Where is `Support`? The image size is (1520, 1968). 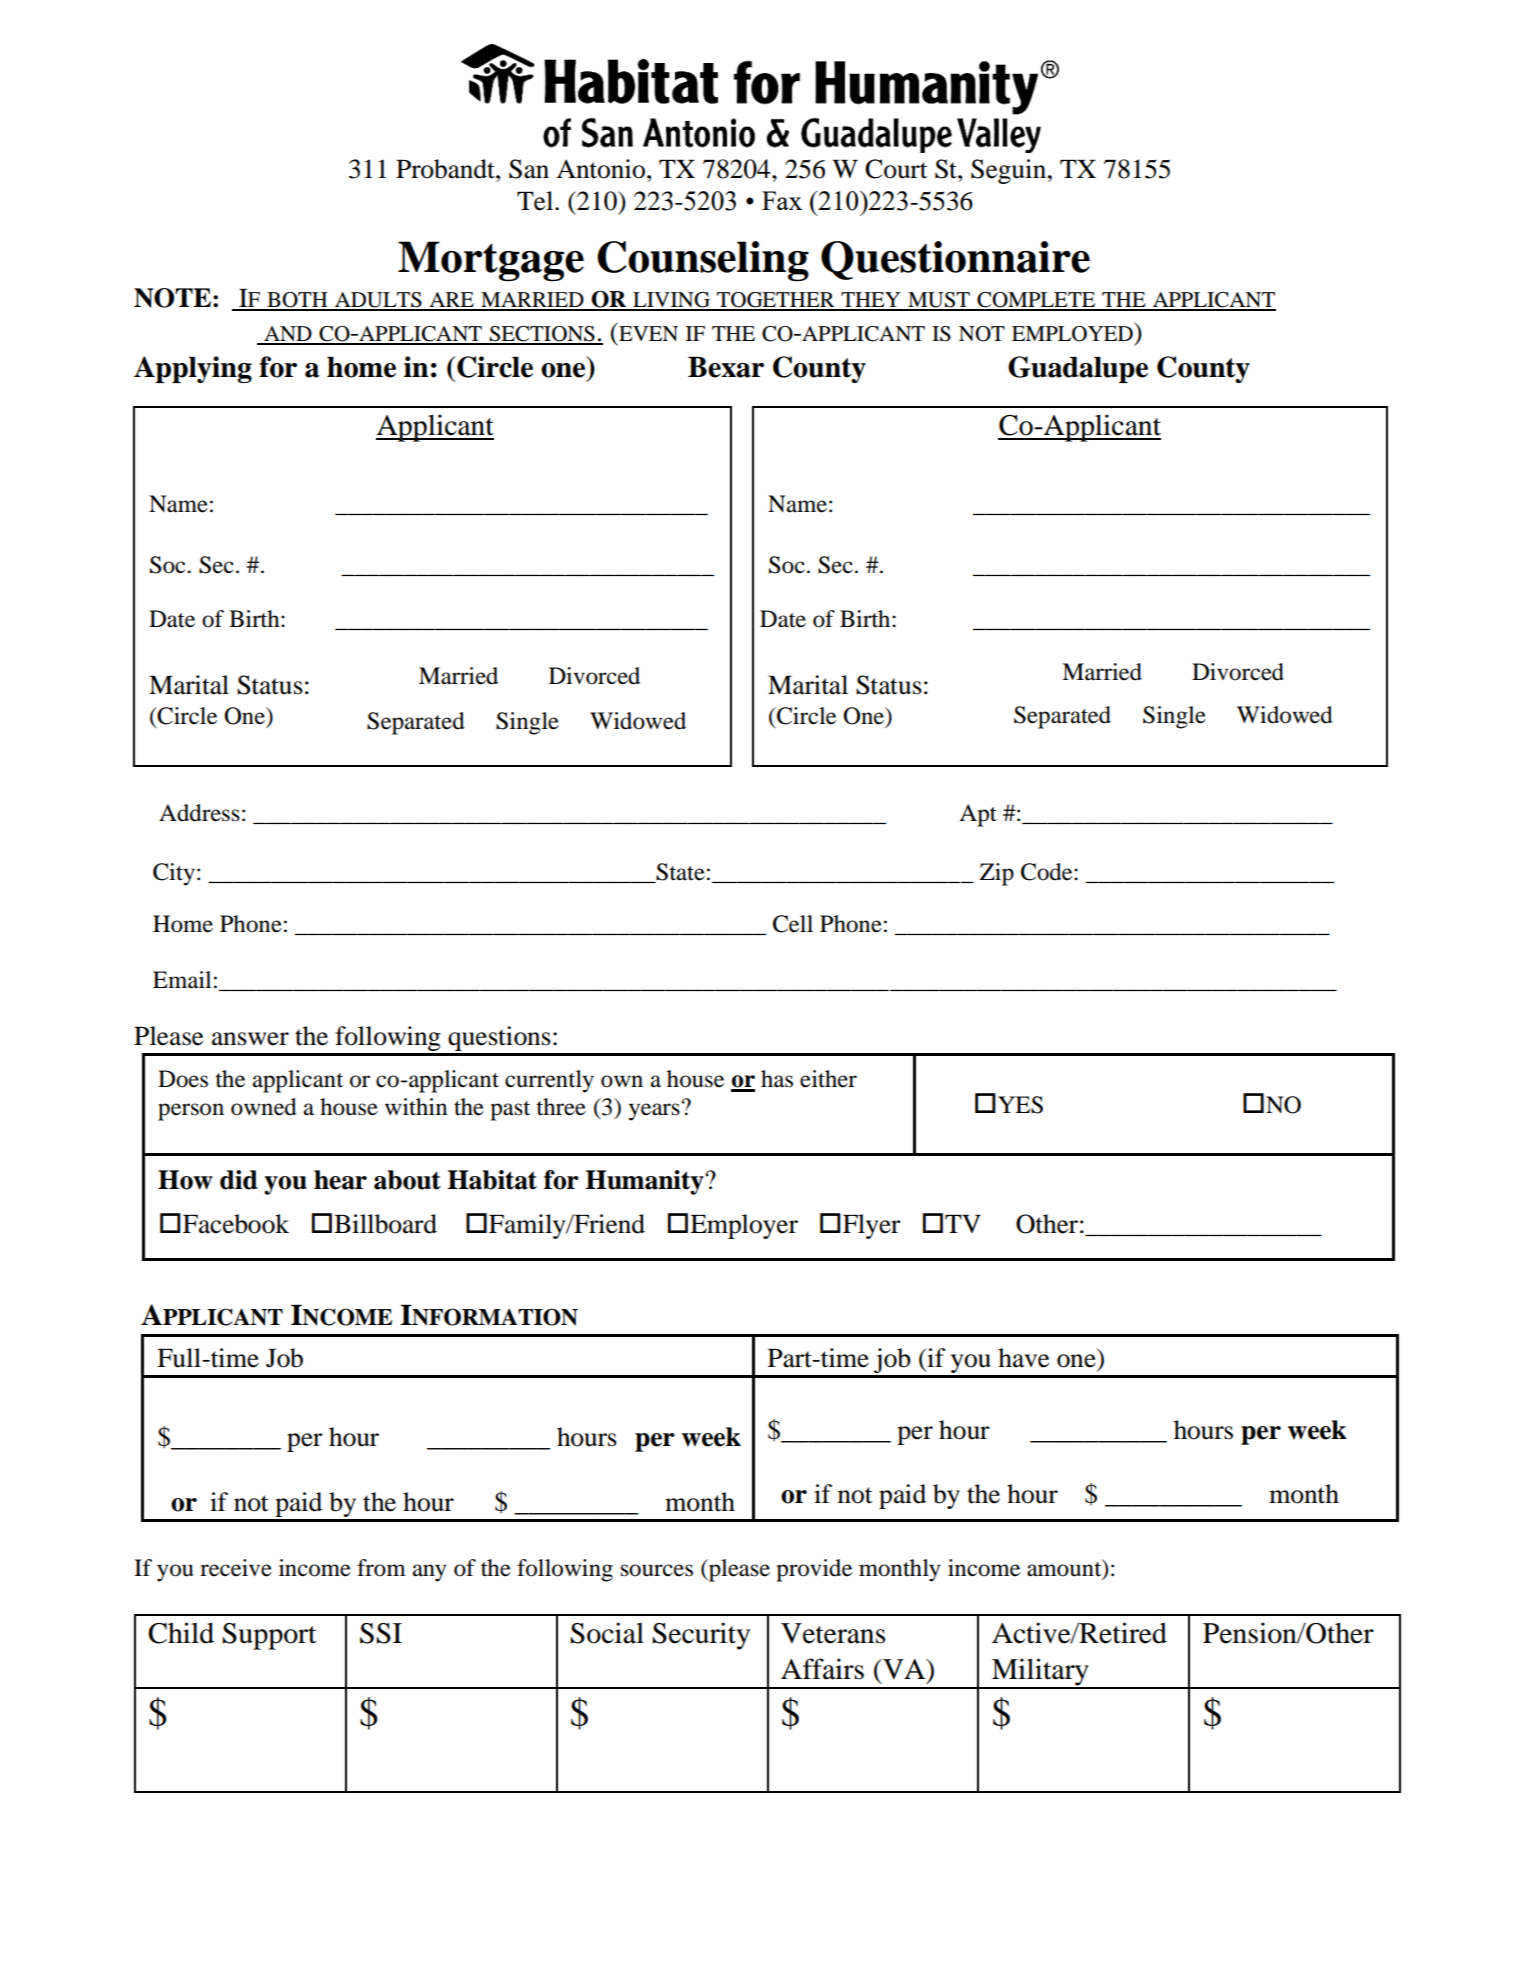 Support is located at coordinates (269, 1636).
